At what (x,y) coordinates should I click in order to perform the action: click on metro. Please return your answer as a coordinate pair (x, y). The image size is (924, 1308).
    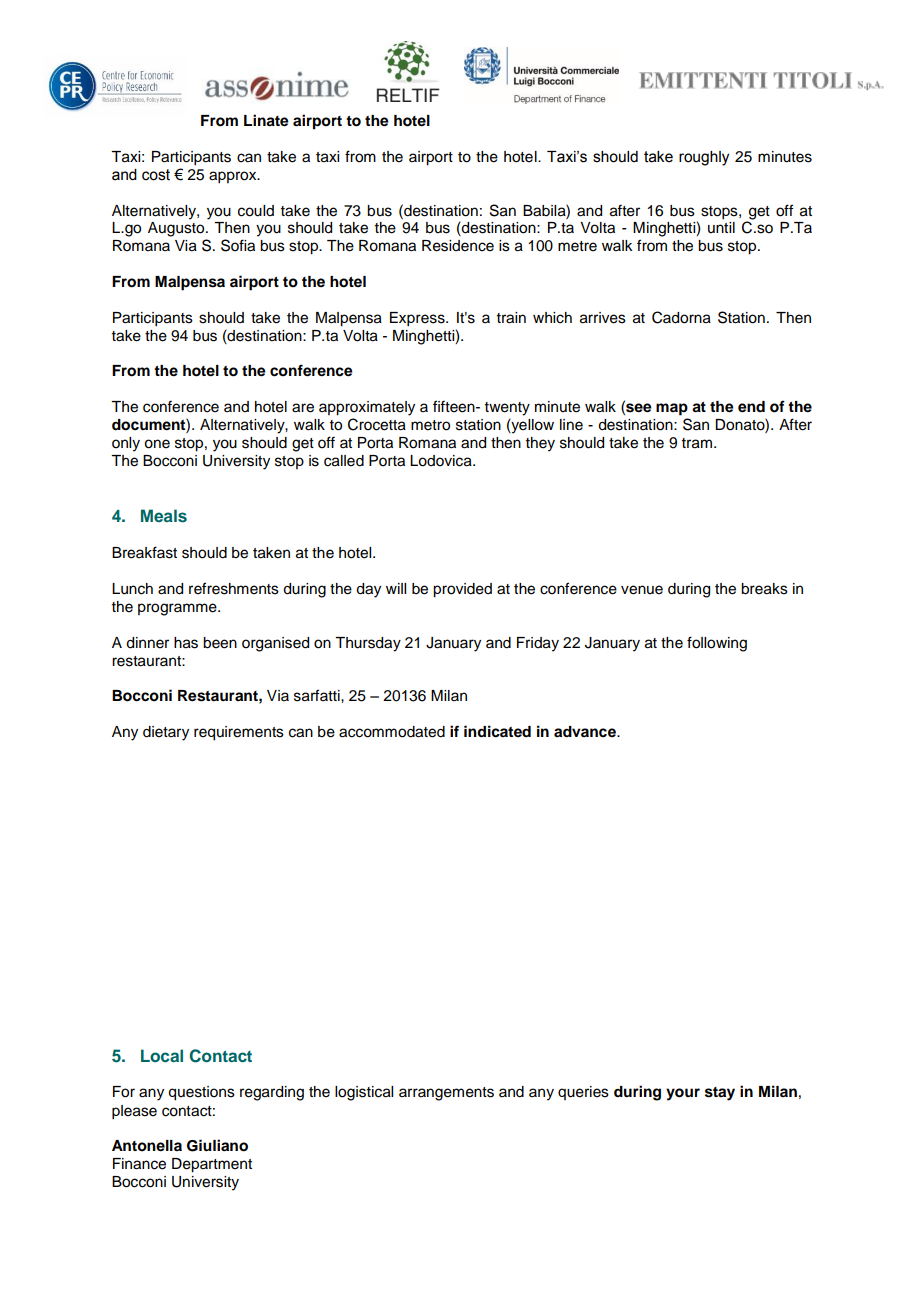
    Looking at the image, I should click on (430, 425).
